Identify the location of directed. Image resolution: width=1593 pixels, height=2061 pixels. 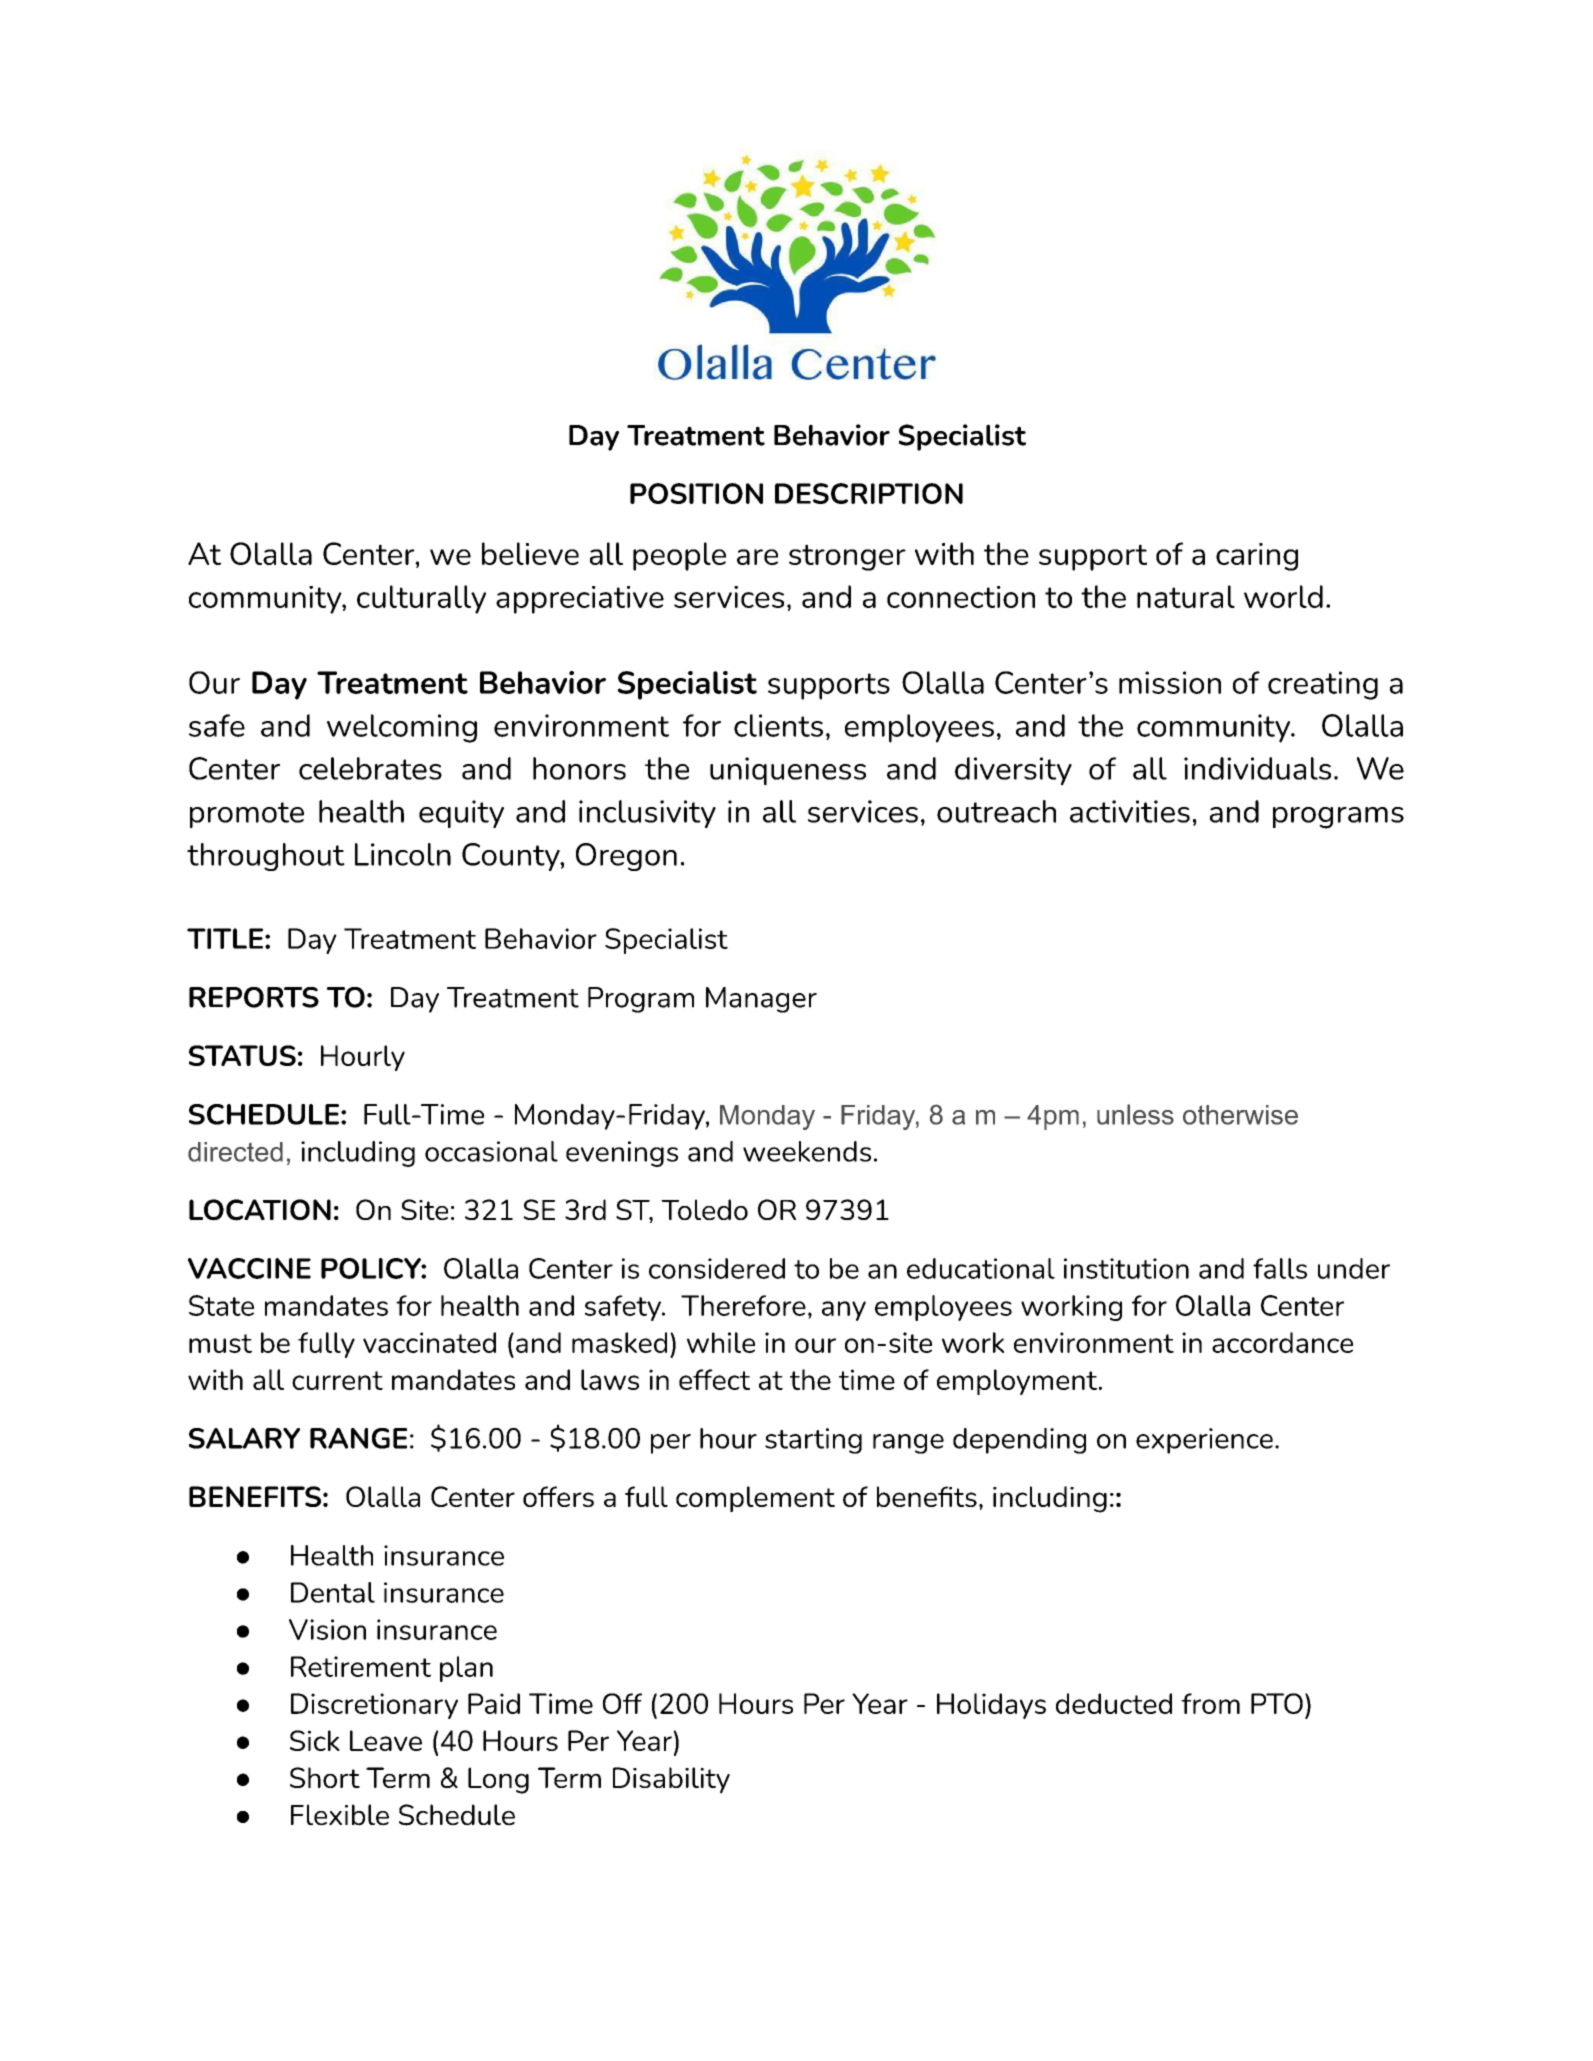
(235, 1152).
